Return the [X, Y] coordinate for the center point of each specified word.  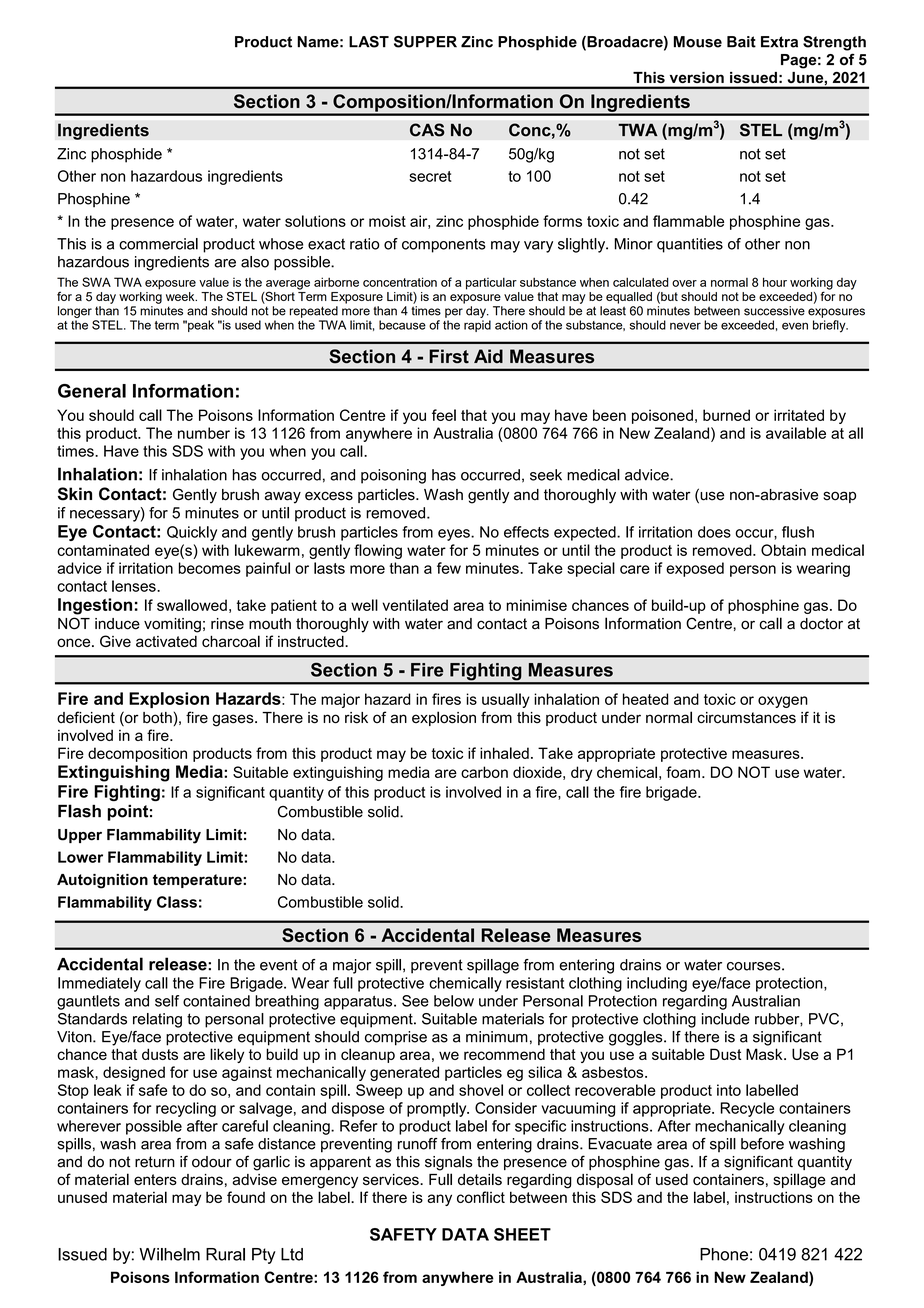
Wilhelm [169, 1254]
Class [177, 902]
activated [166, 641]
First [449, 356]
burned [726, 415]
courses [755, 966]
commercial [158, 244]
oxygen [783, 702]
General [92, 391]
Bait [741, 42]
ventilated [415, 605]
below [454, 1001]
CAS [427, 130]
